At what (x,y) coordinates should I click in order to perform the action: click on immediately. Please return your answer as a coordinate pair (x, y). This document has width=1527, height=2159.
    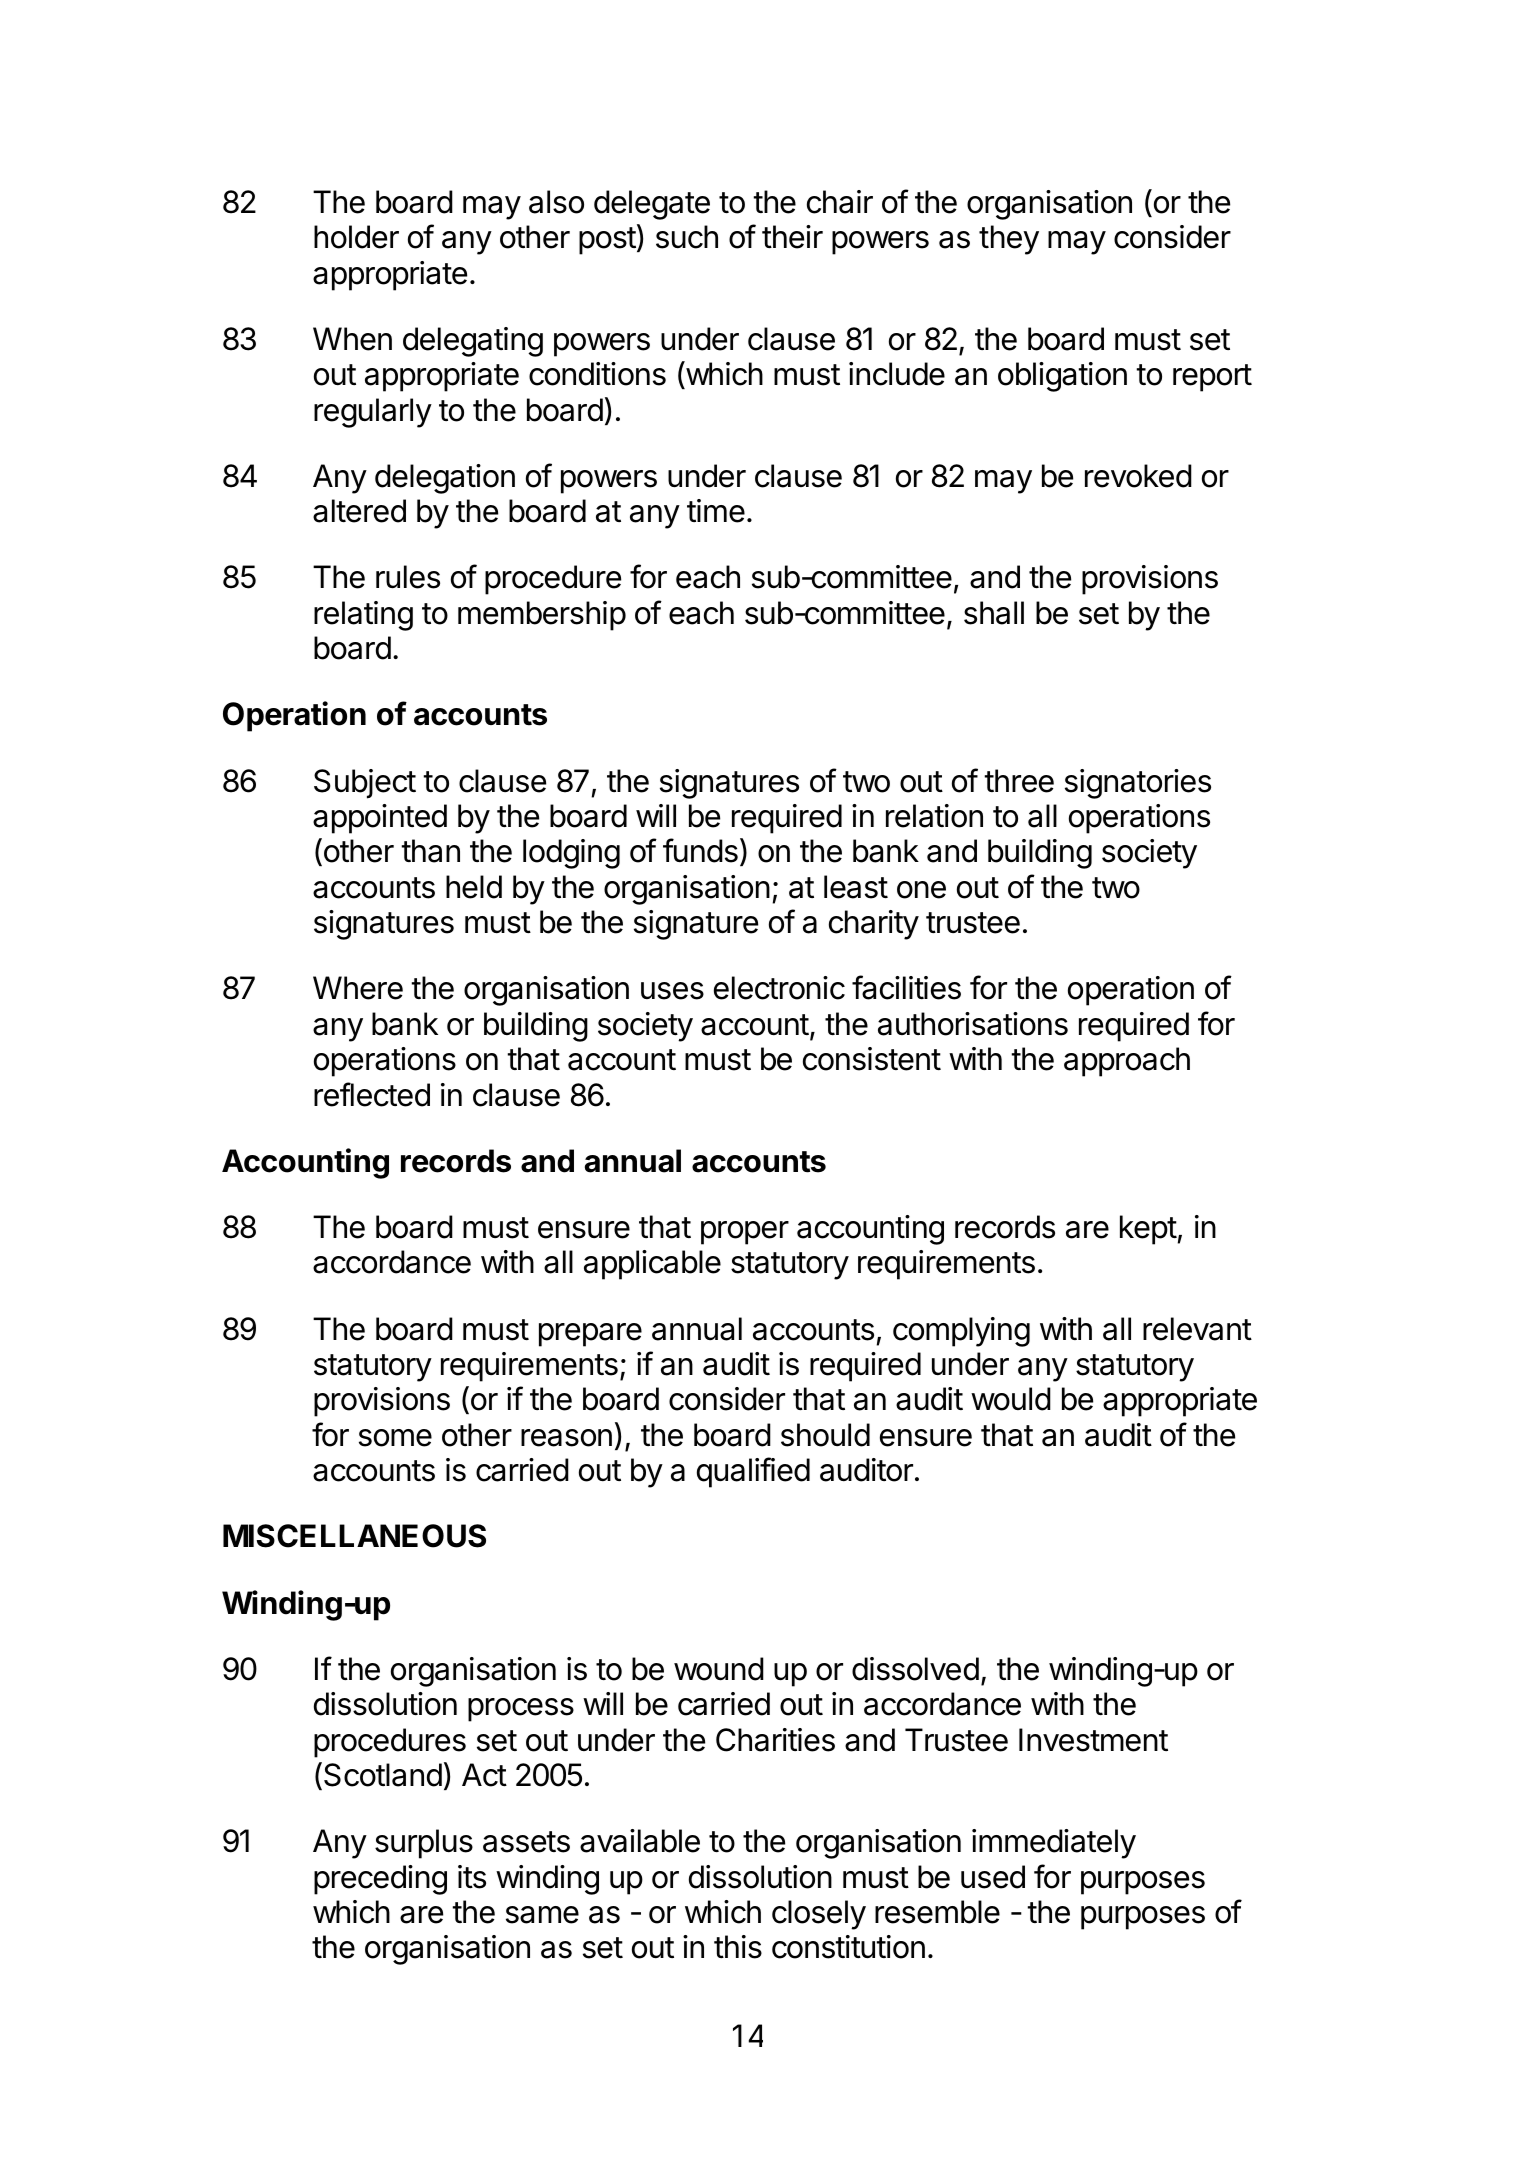
    Looking at the image, I should click on (1054, 1844).
